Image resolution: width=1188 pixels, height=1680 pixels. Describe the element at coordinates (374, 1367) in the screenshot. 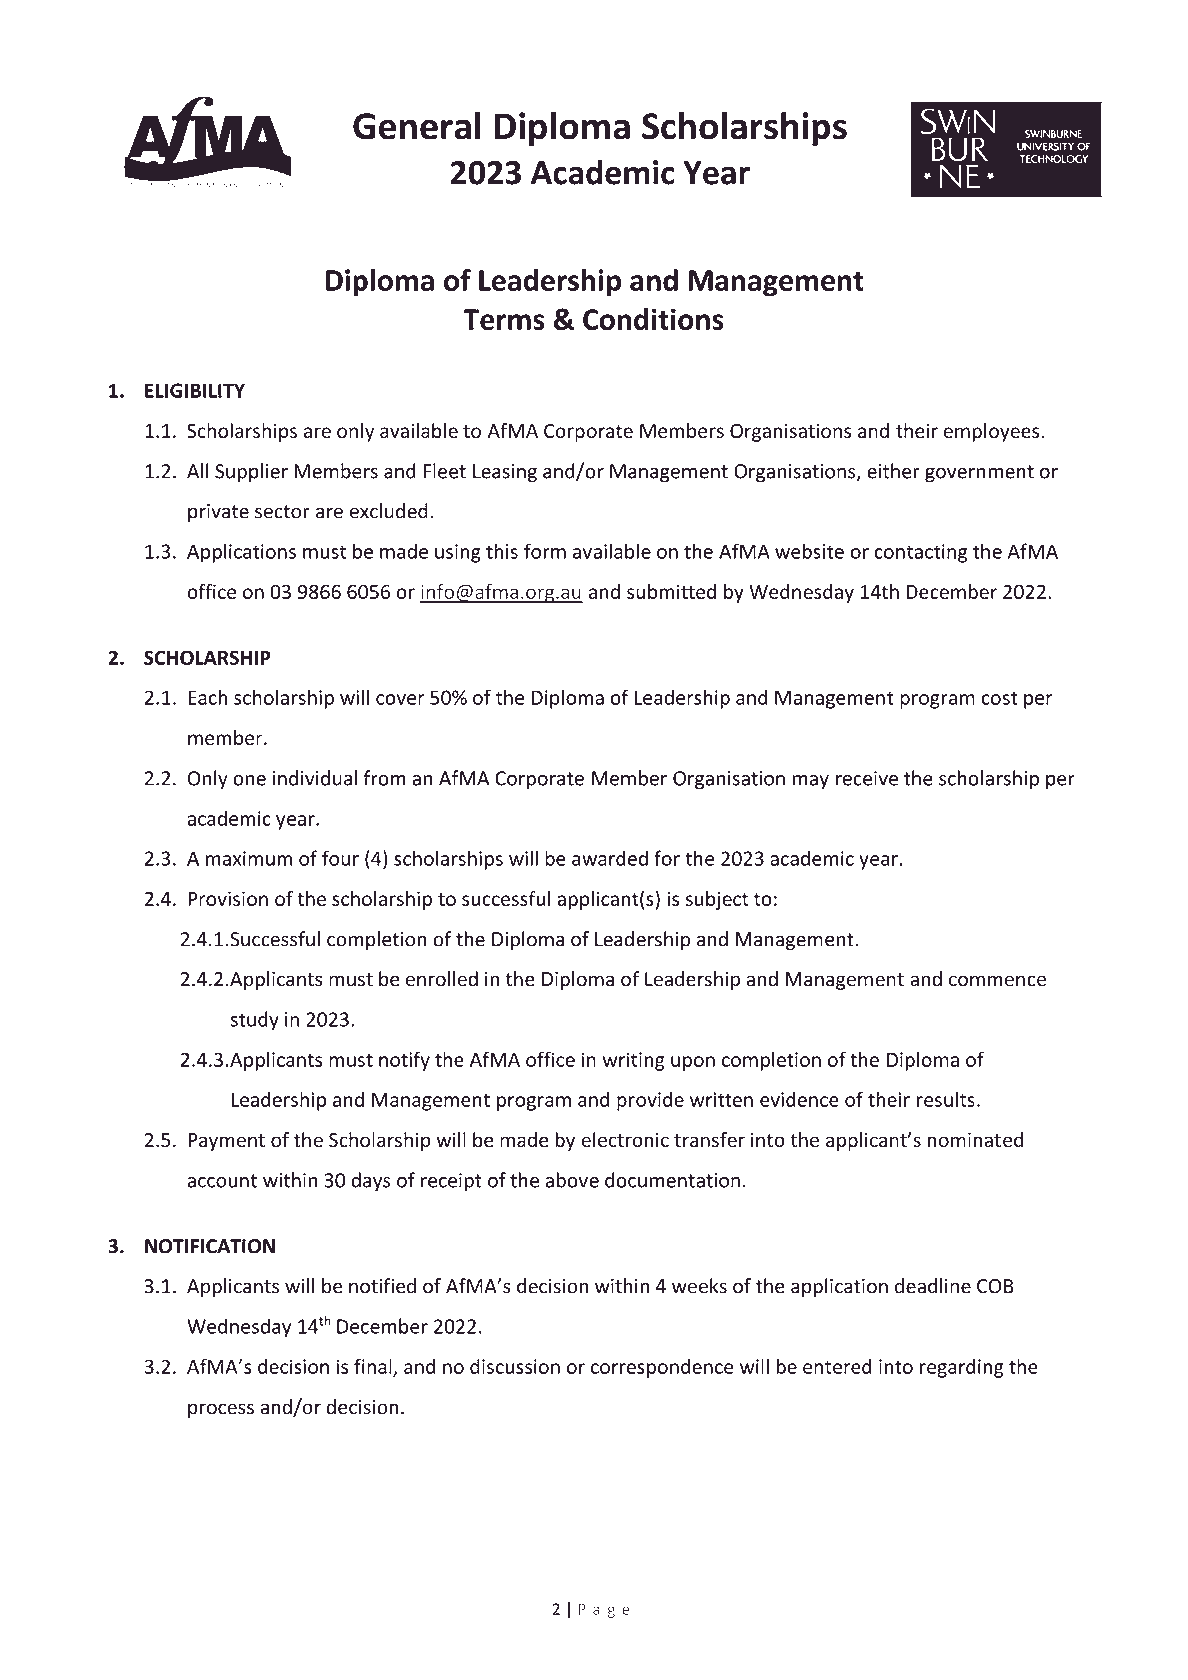

I see `final` at that location.
